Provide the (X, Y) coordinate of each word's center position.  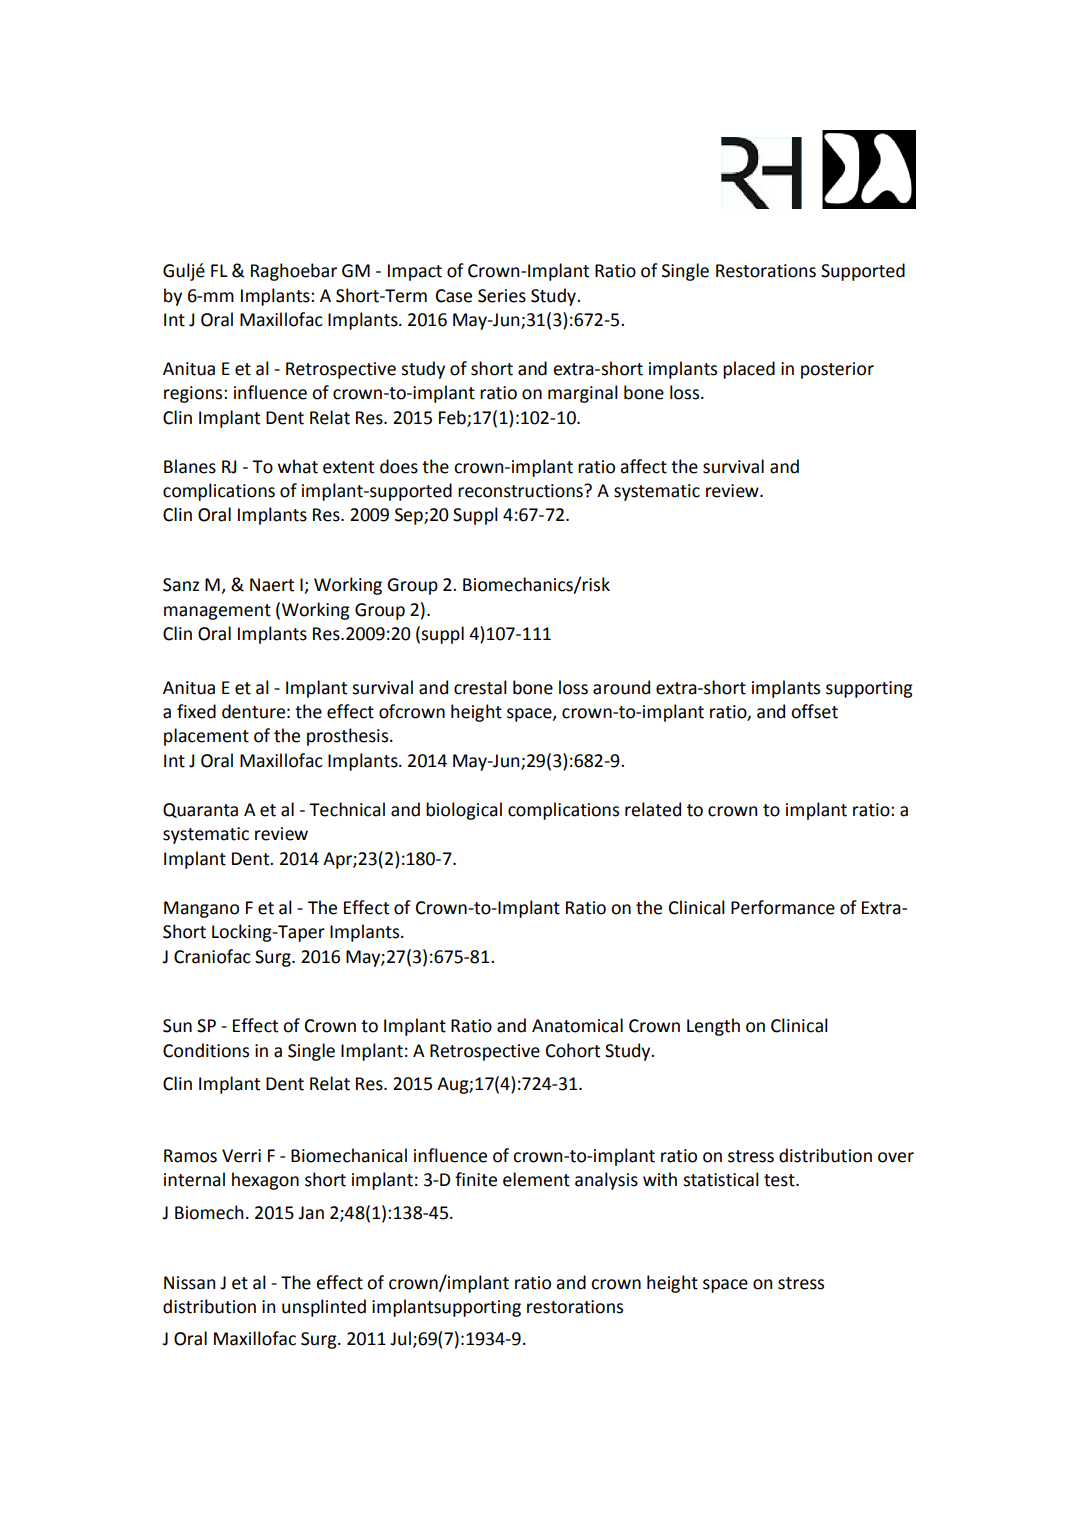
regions (194, 394)
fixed (196, 711)
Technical (347, 809)
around (621, 687)
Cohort (573, 1050)
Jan (311, 1213)
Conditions (206, 1050)
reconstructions (521, 491)
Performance (783, 907)
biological (464, 811)
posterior (837, 370)
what (298, 466)
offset (814, 711)
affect (643, 466)
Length (713, 1027)
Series (502, 296)
